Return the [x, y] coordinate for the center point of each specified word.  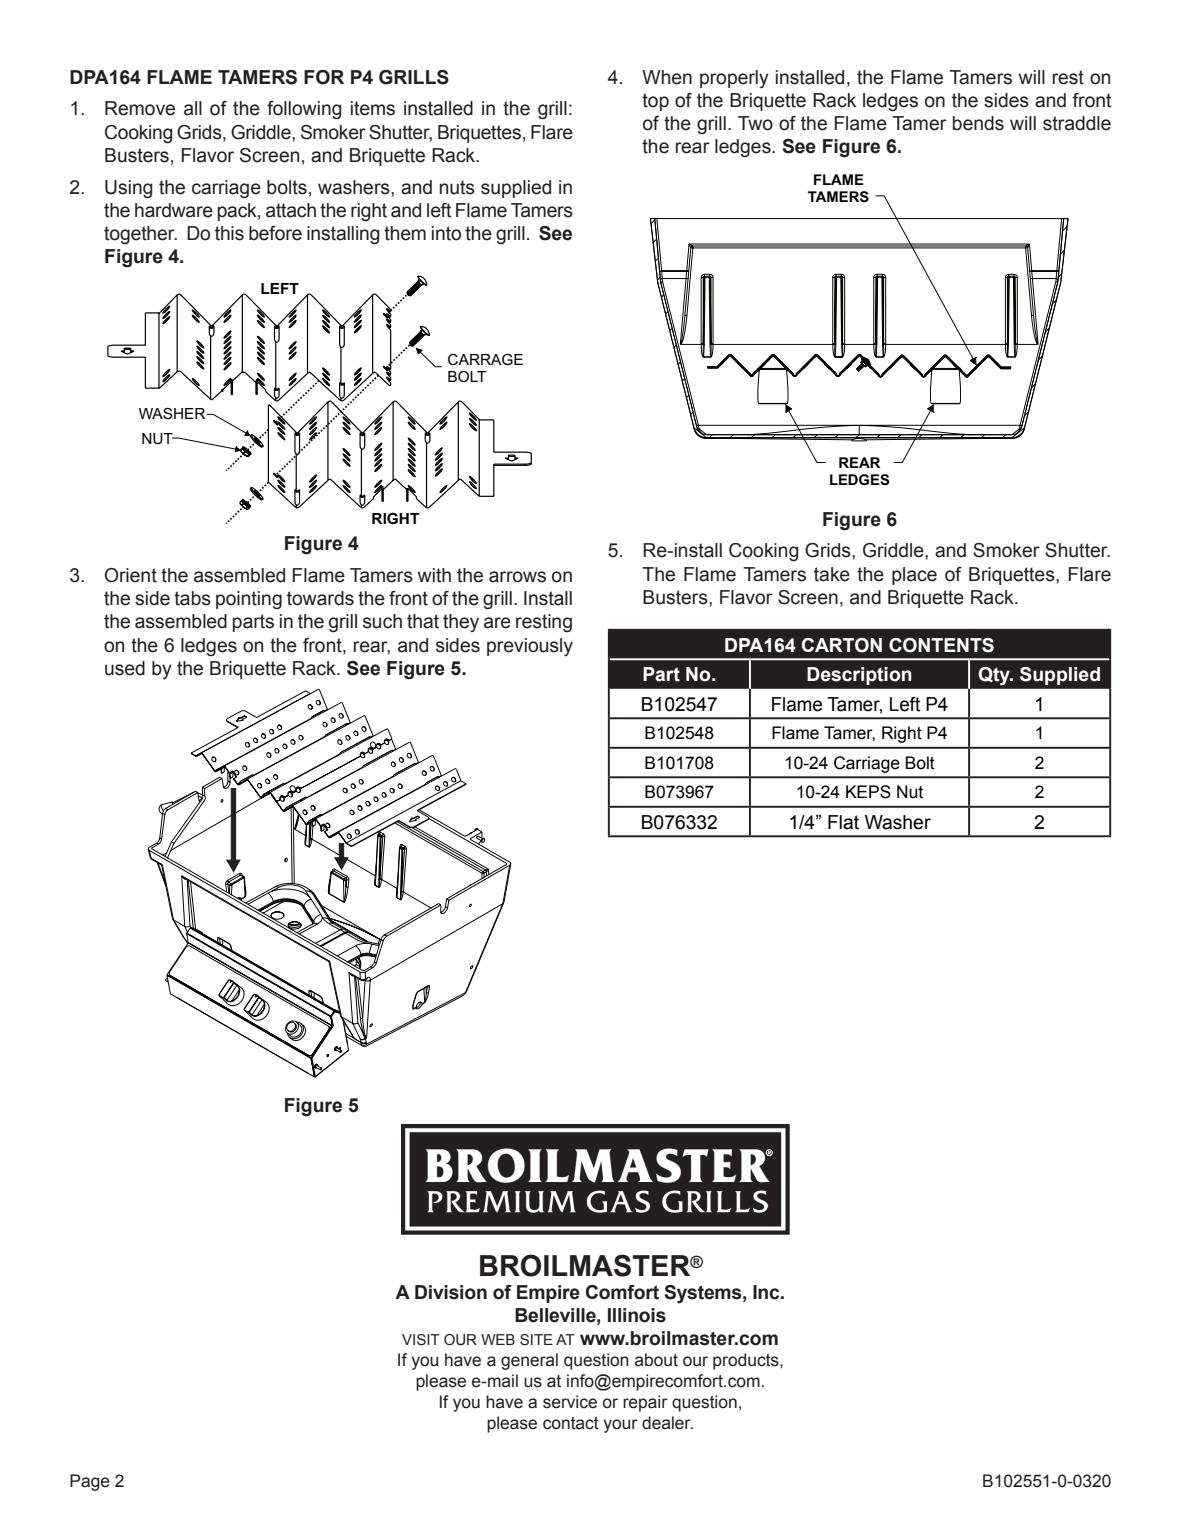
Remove [140, 108]
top [655, 102]
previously [530, 647]
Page [90, 1482]
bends [978, 123]
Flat [843, 822]
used [125, 668]
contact [571, 1423]
